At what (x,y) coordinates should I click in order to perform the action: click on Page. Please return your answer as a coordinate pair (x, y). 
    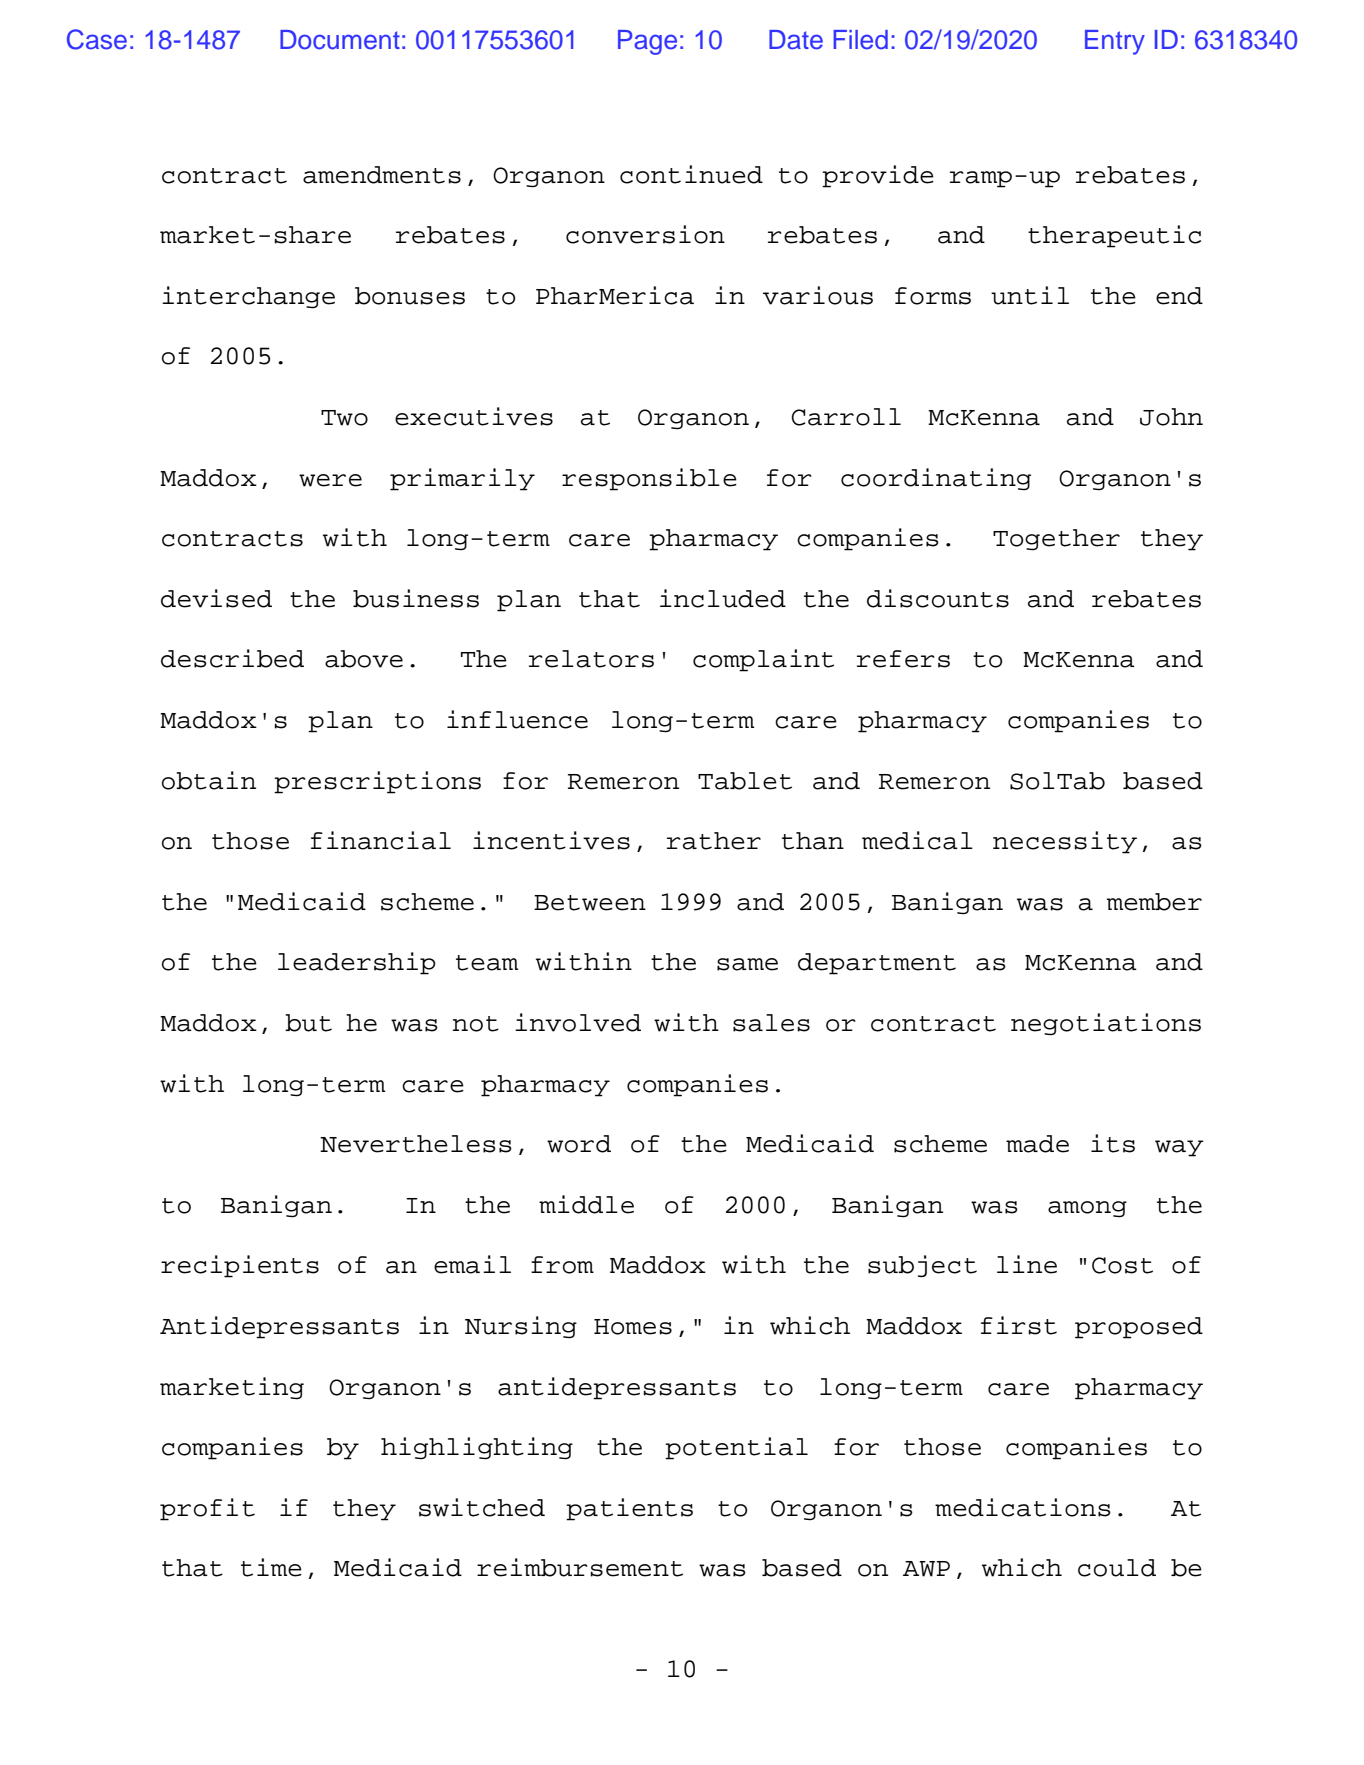
    Looking at the image, I should click on (647, 42).
